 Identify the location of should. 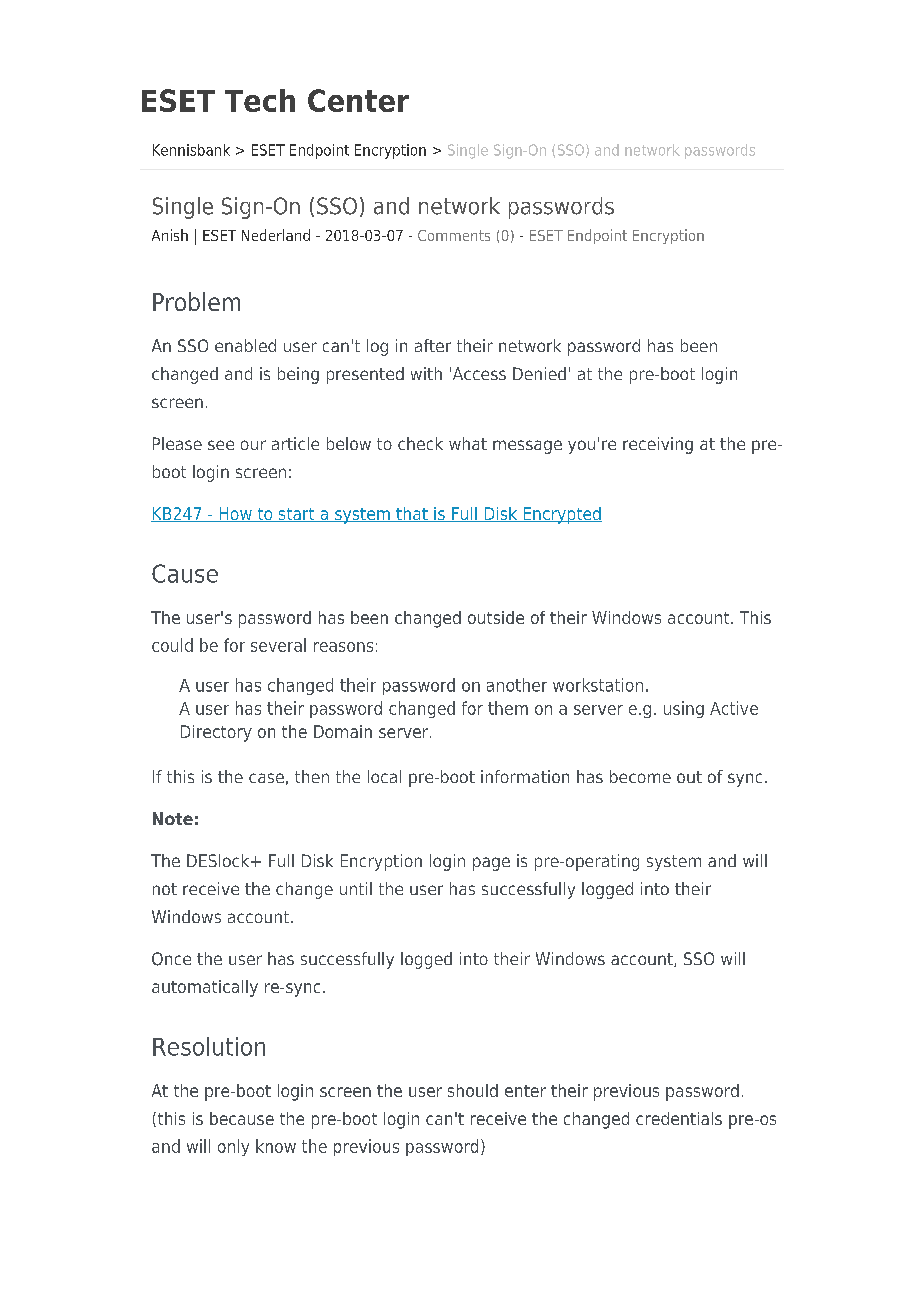
(473, 1090).
